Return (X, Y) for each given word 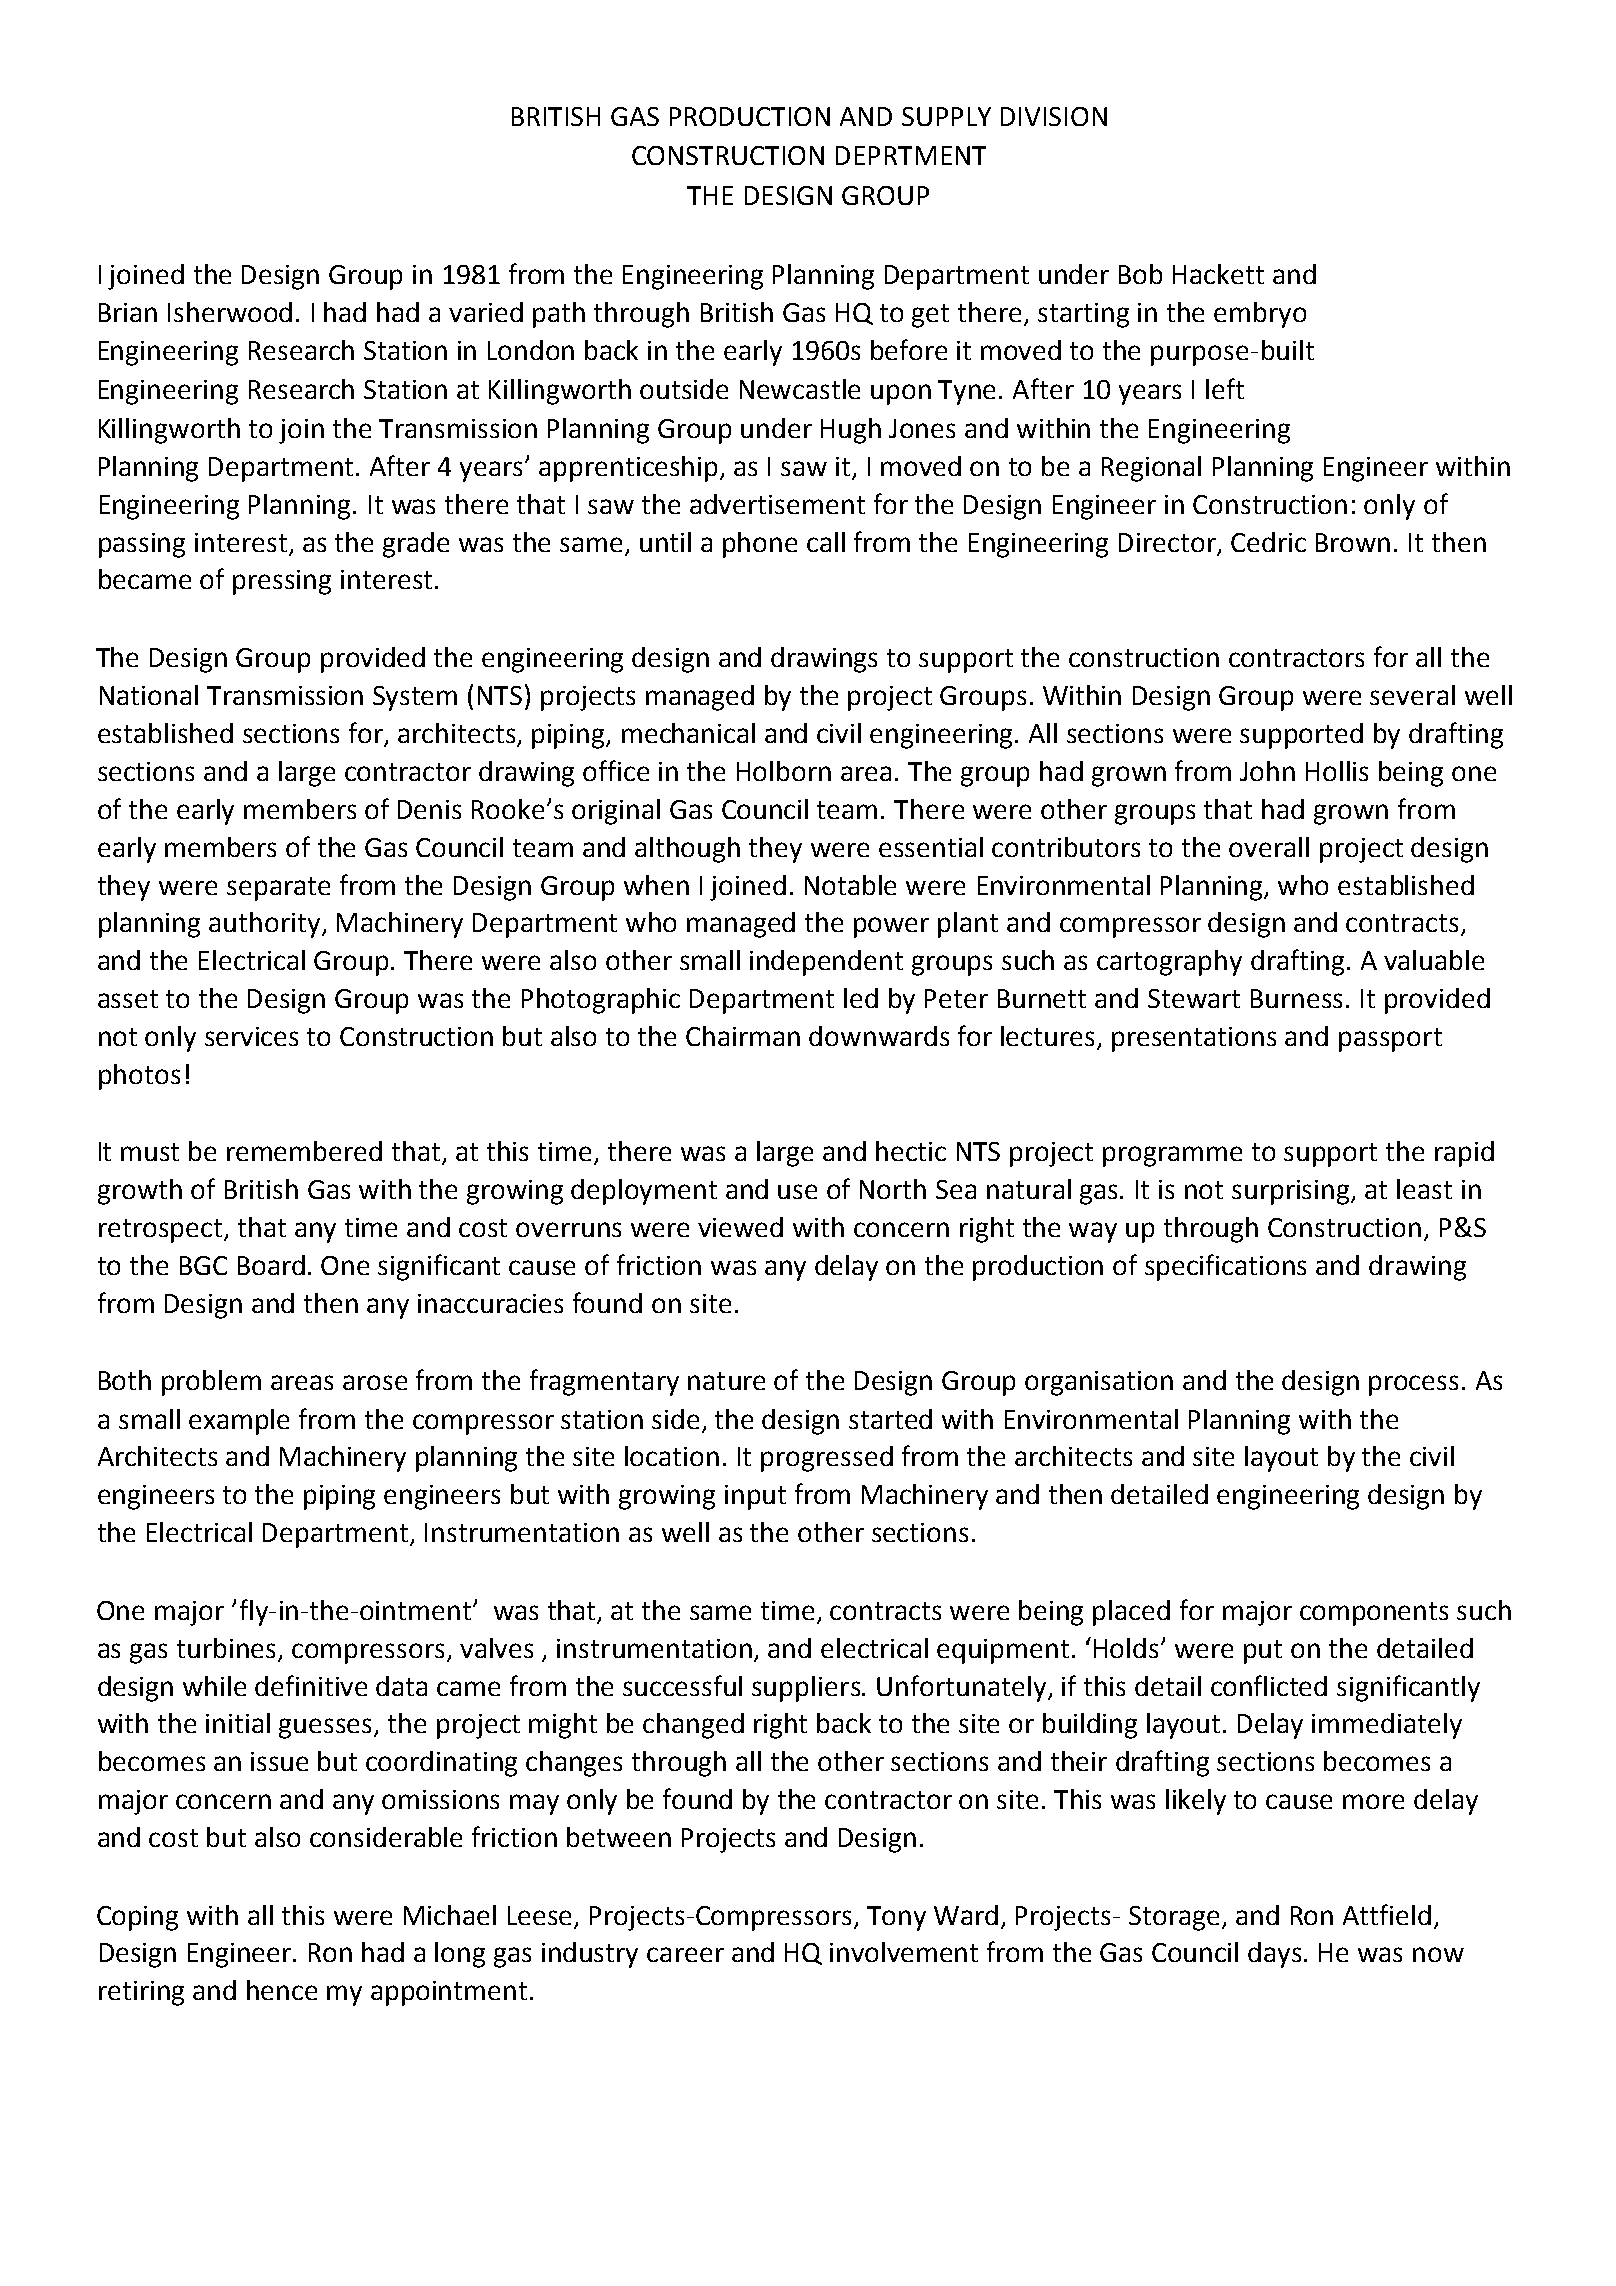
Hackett (1218, 274)
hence (282, 1990)
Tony (896, 1918)
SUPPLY (946, 116)
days (1274, 1955)
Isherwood (230, 312)
